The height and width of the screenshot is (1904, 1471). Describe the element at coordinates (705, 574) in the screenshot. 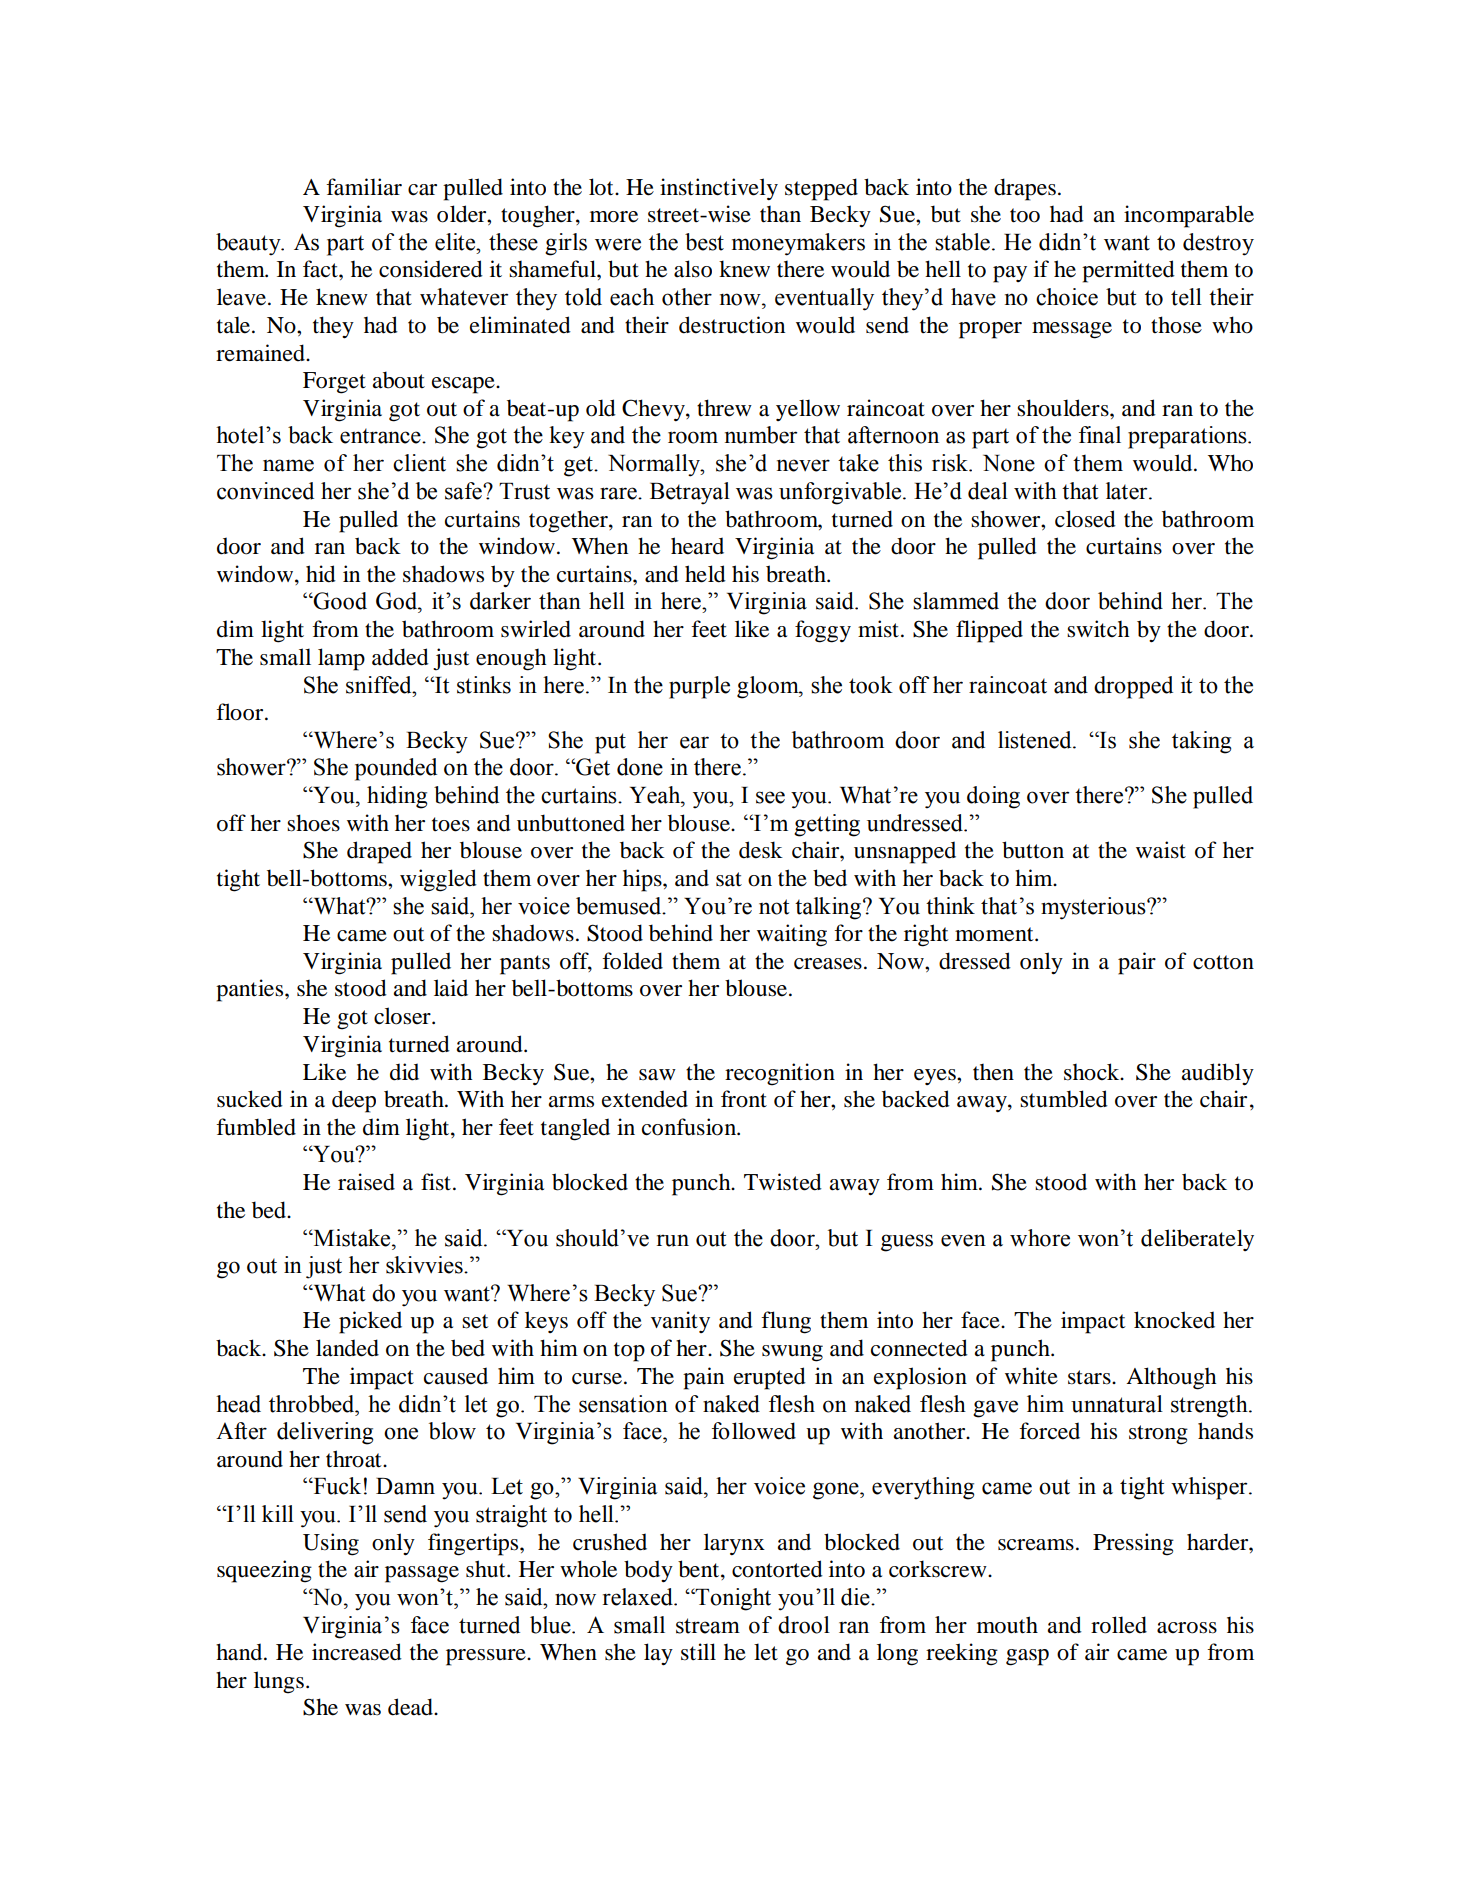

I see `held` at that location.
